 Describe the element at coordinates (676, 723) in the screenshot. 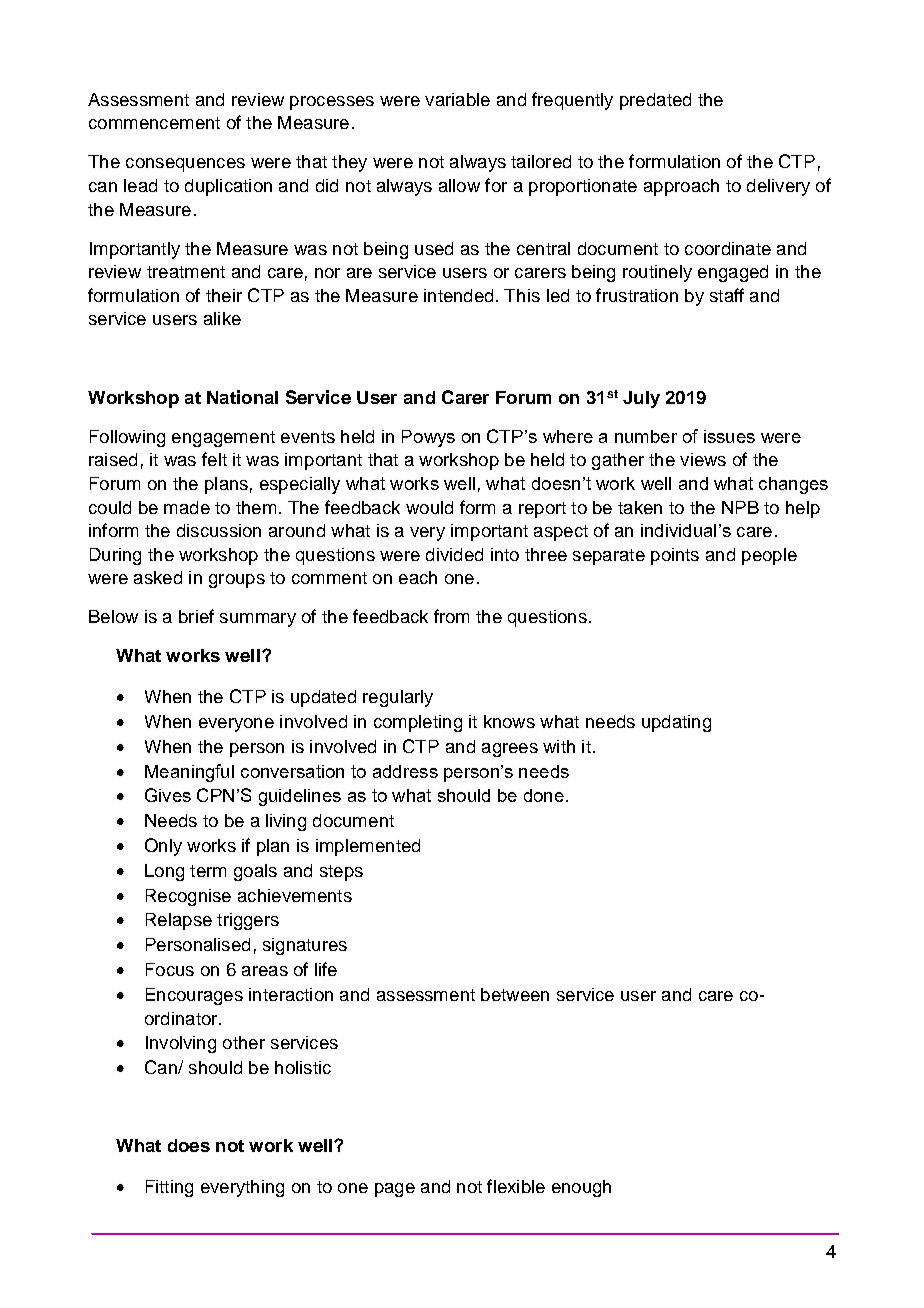

I see `updating` at that location.
